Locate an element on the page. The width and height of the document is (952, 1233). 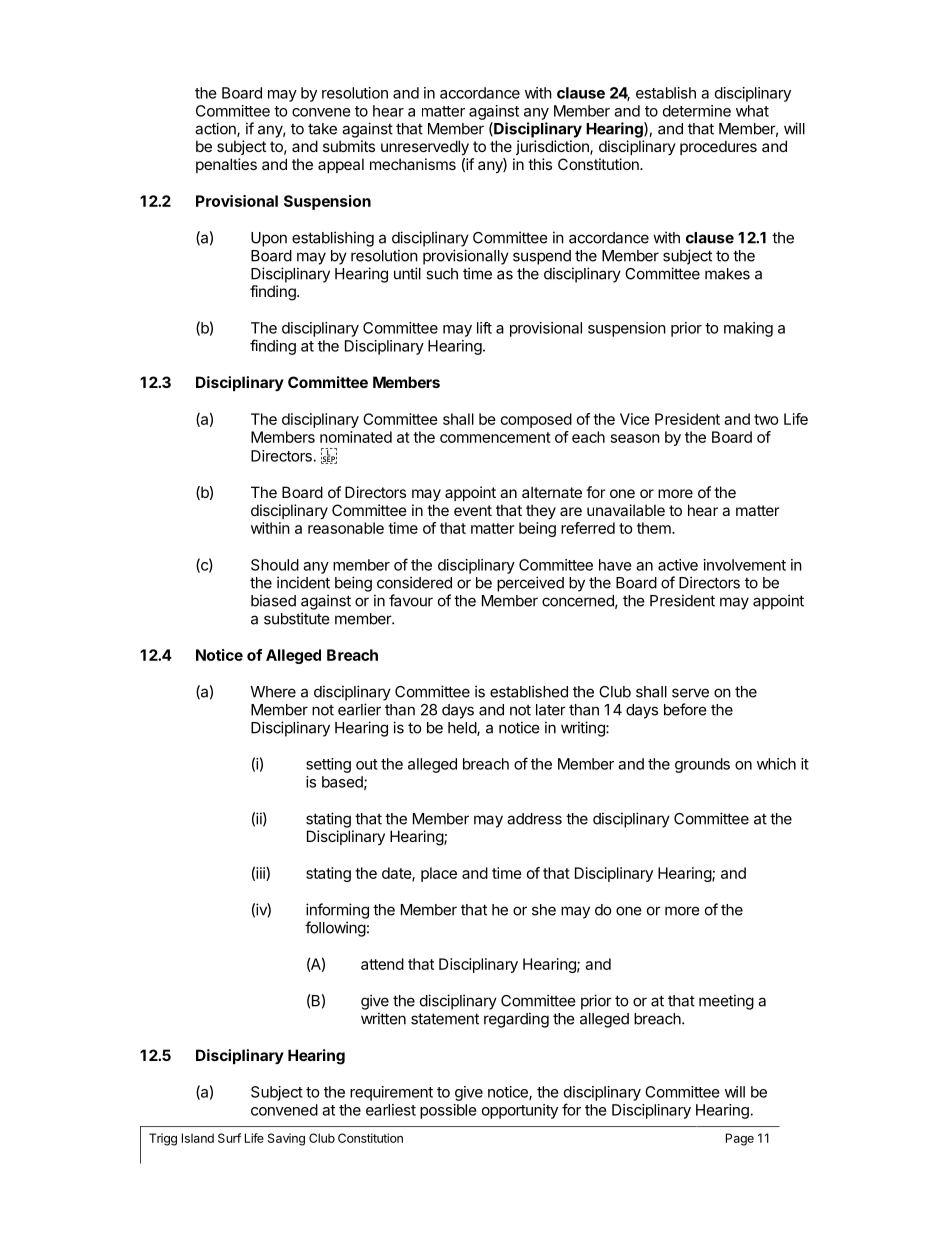
biased is located at coordinates (273, 600).
